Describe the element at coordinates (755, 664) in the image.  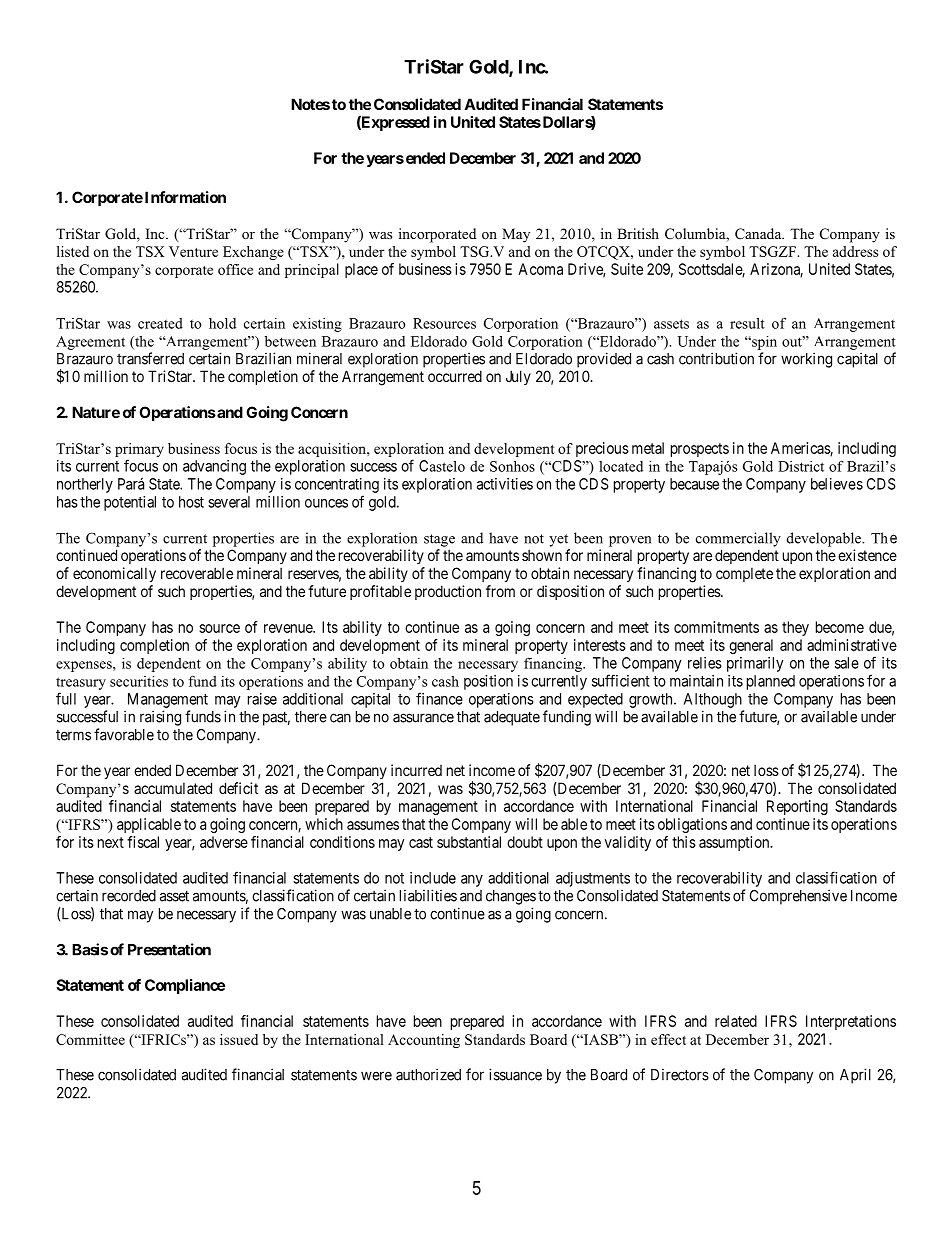
I see `primarily` at that location.
